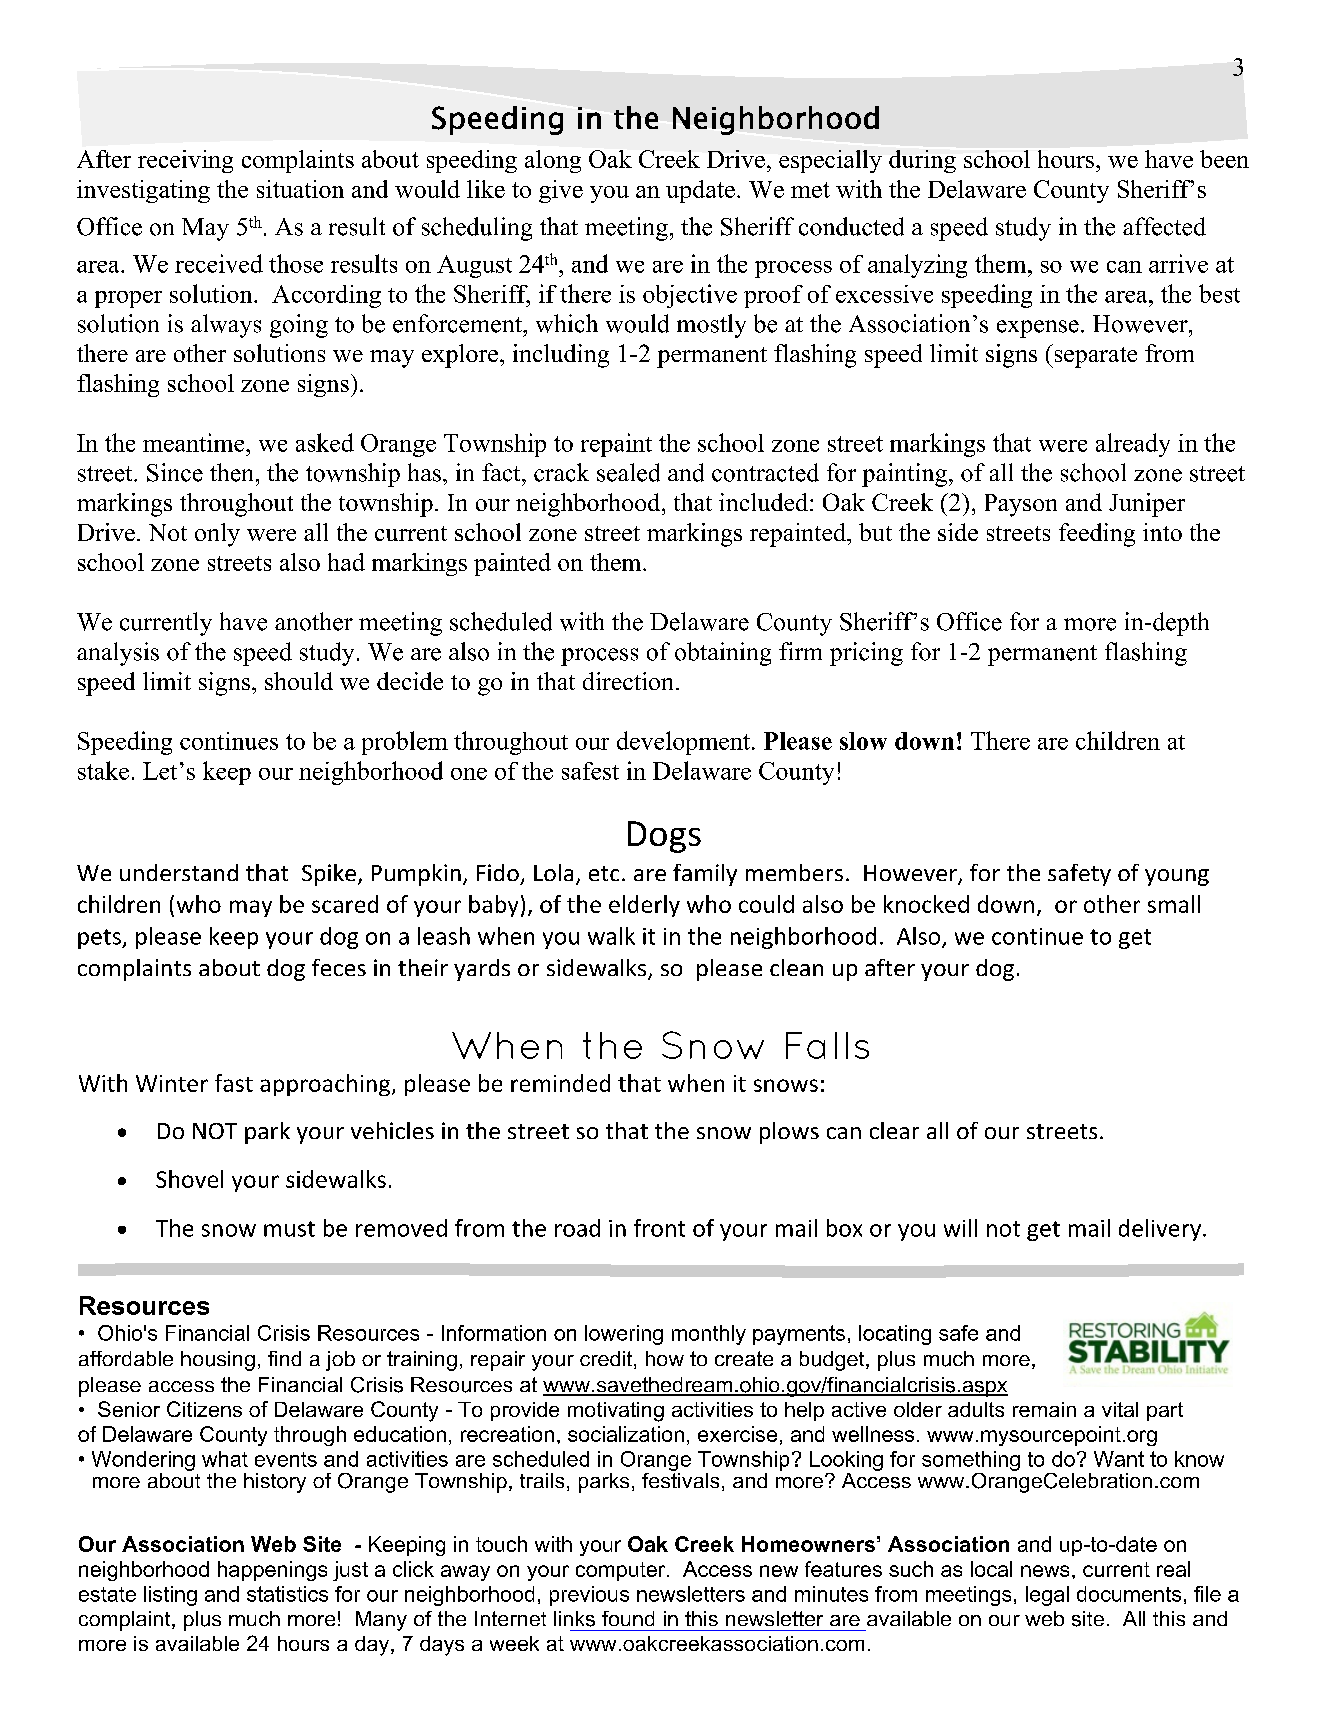 The image size is (1323, 1712). Describe the element at coordinates (1164, 226) in the screenshot. I see `affected` at that location.
